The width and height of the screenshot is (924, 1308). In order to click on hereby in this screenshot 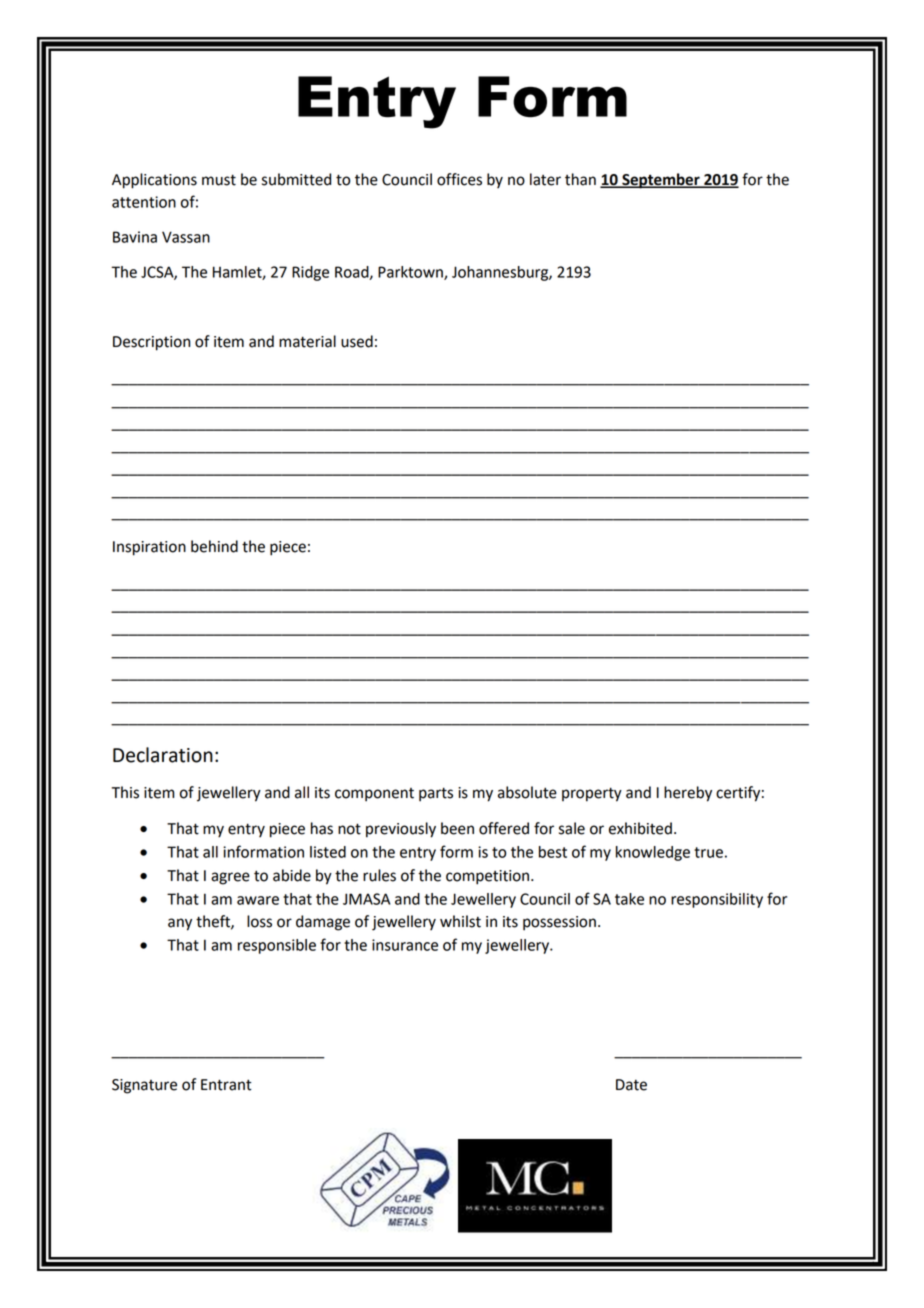, I will do `click(688, 794)`.
